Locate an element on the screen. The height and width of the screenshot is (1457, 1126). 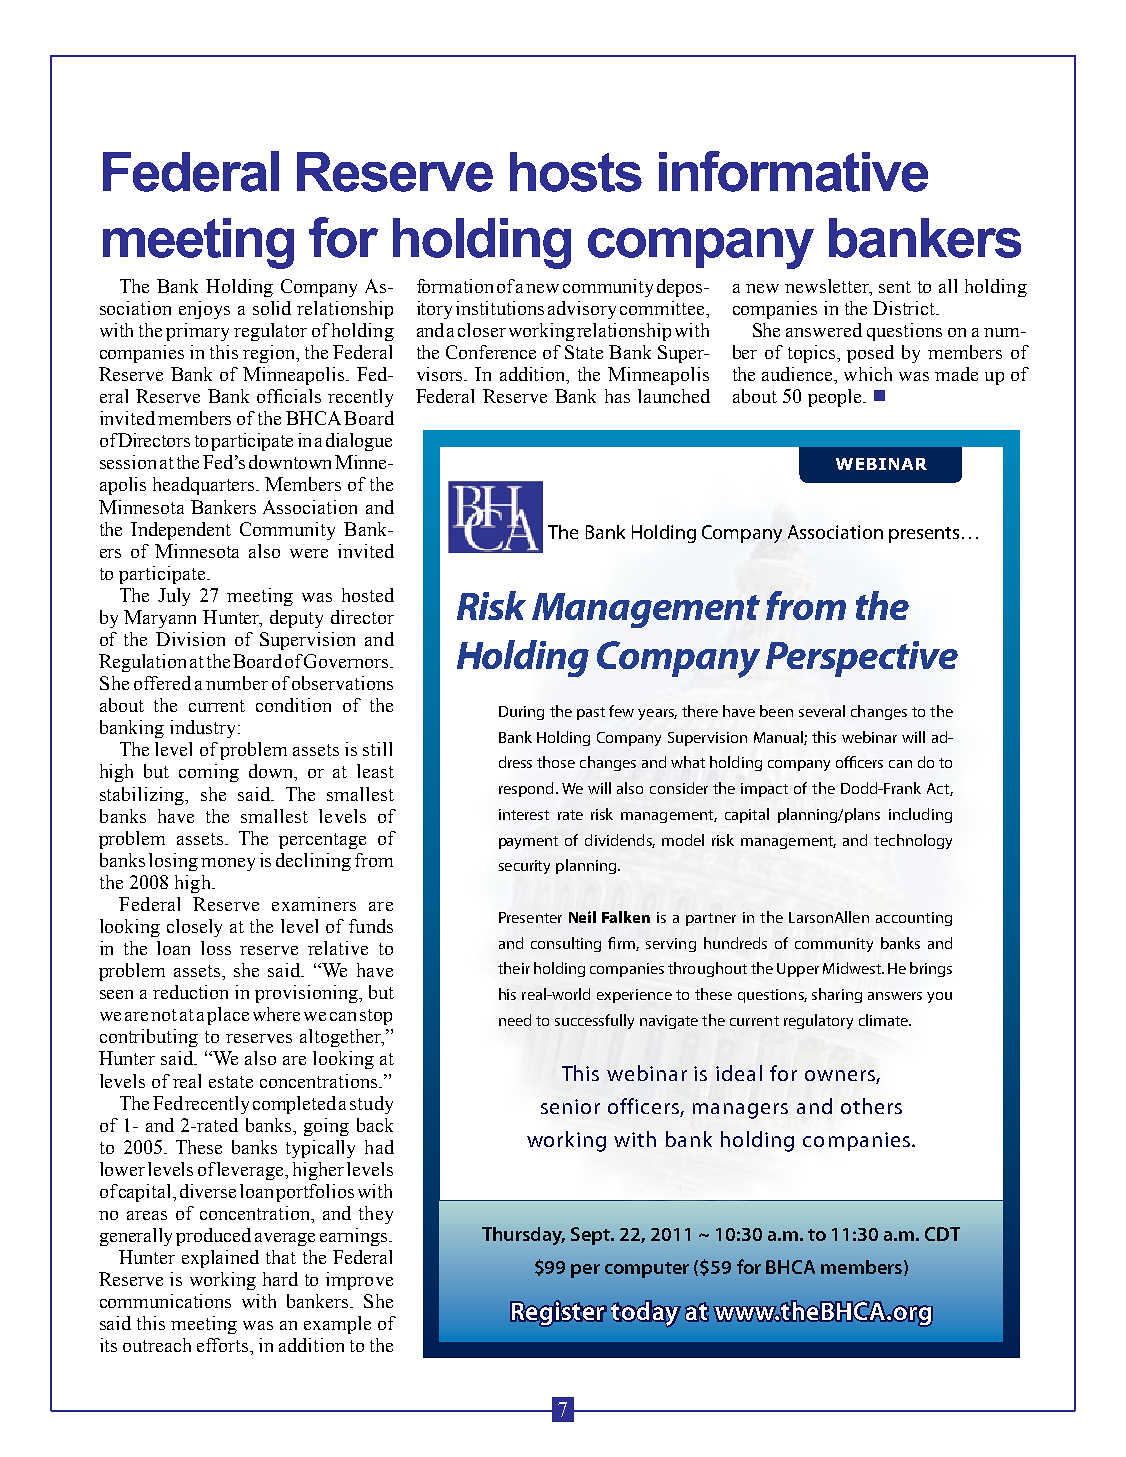
officials is located at coordinates (289, 396).
